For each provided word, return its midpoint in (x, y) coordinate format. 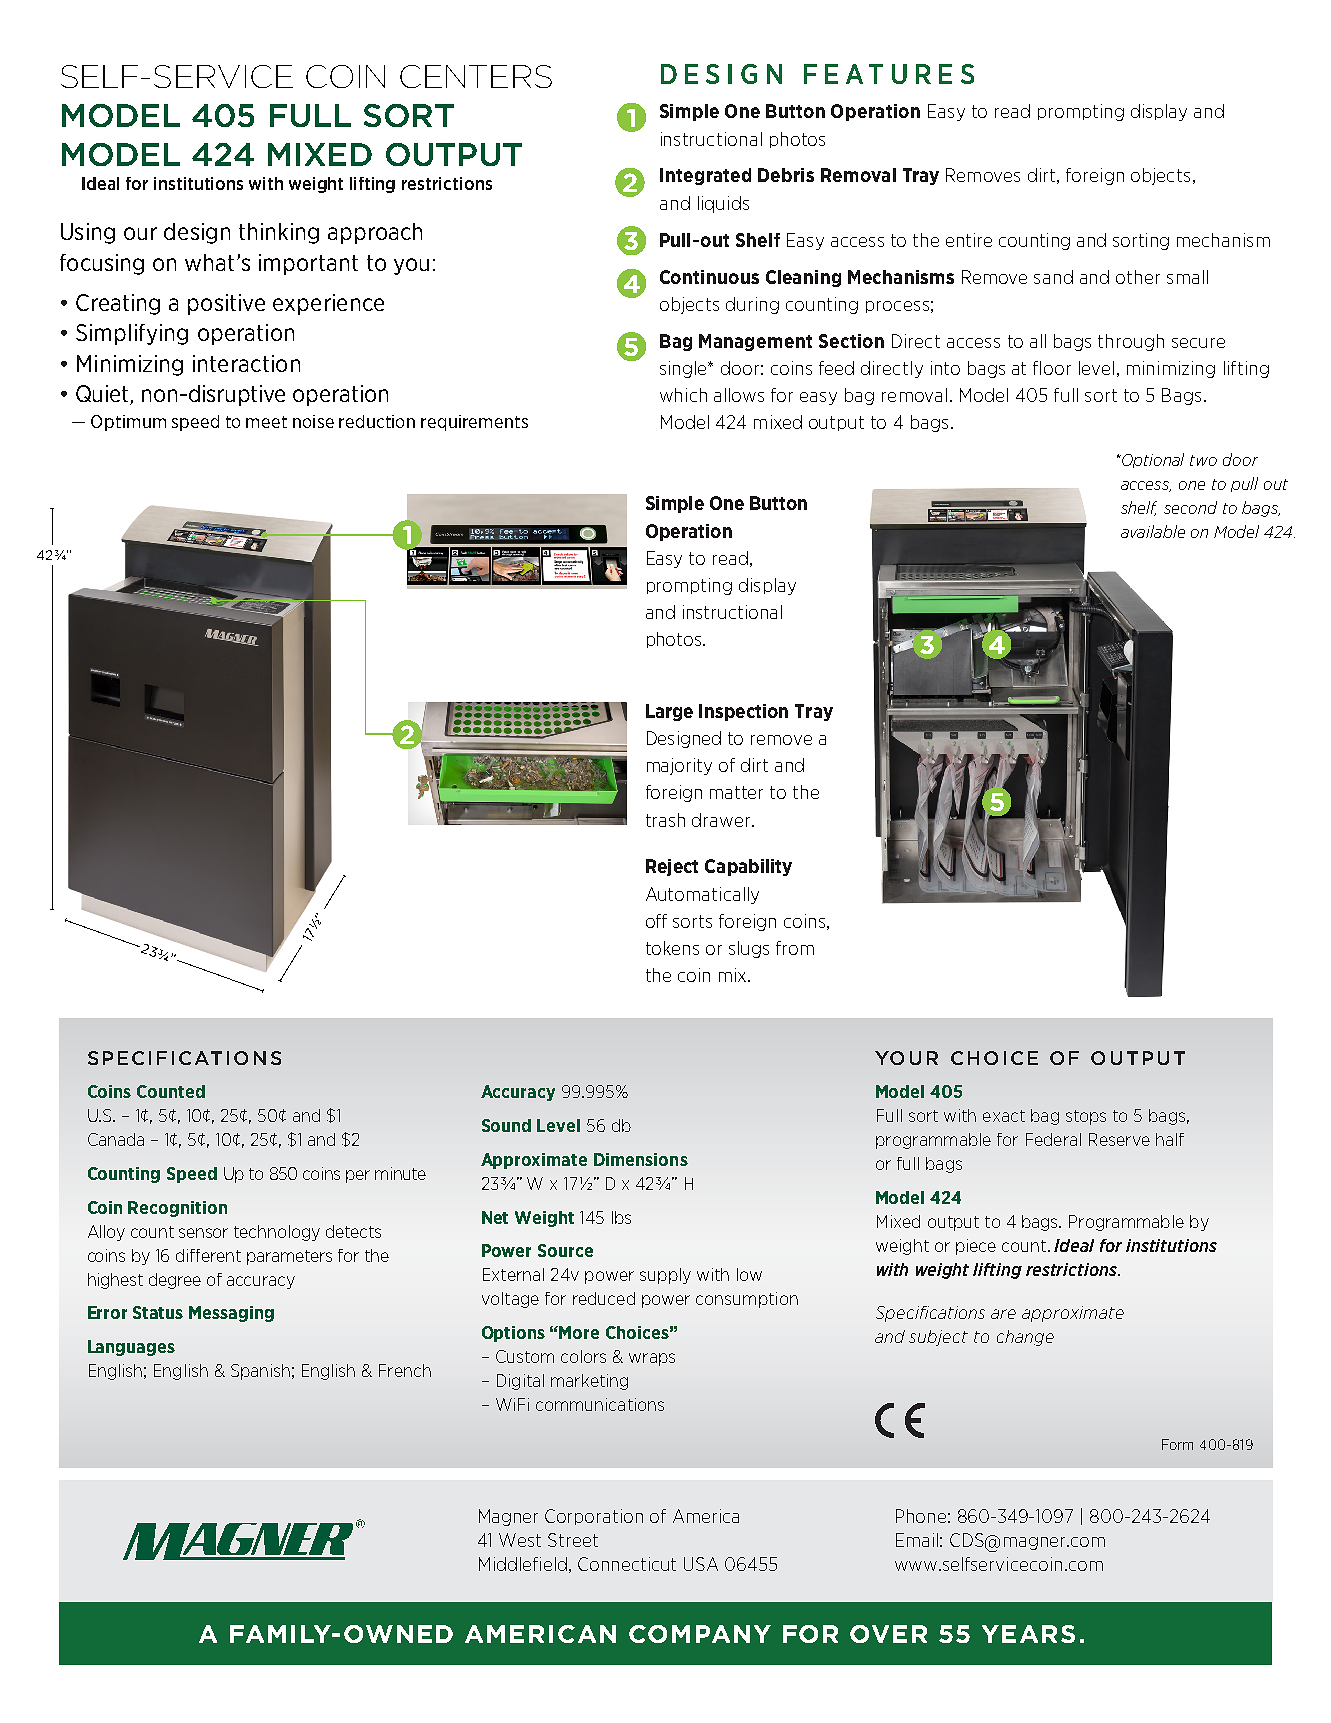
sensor (203, 1233)
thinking (279, 233)
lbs (621, 1217)
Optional (1152, 460)
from (795, 948)
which (683, 395)
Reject (672, 867)
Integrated (705, 176)
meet (266, 422)
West (520, 1540)
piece (976, 1247)
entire (969, 240)
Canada (116, 1139)
